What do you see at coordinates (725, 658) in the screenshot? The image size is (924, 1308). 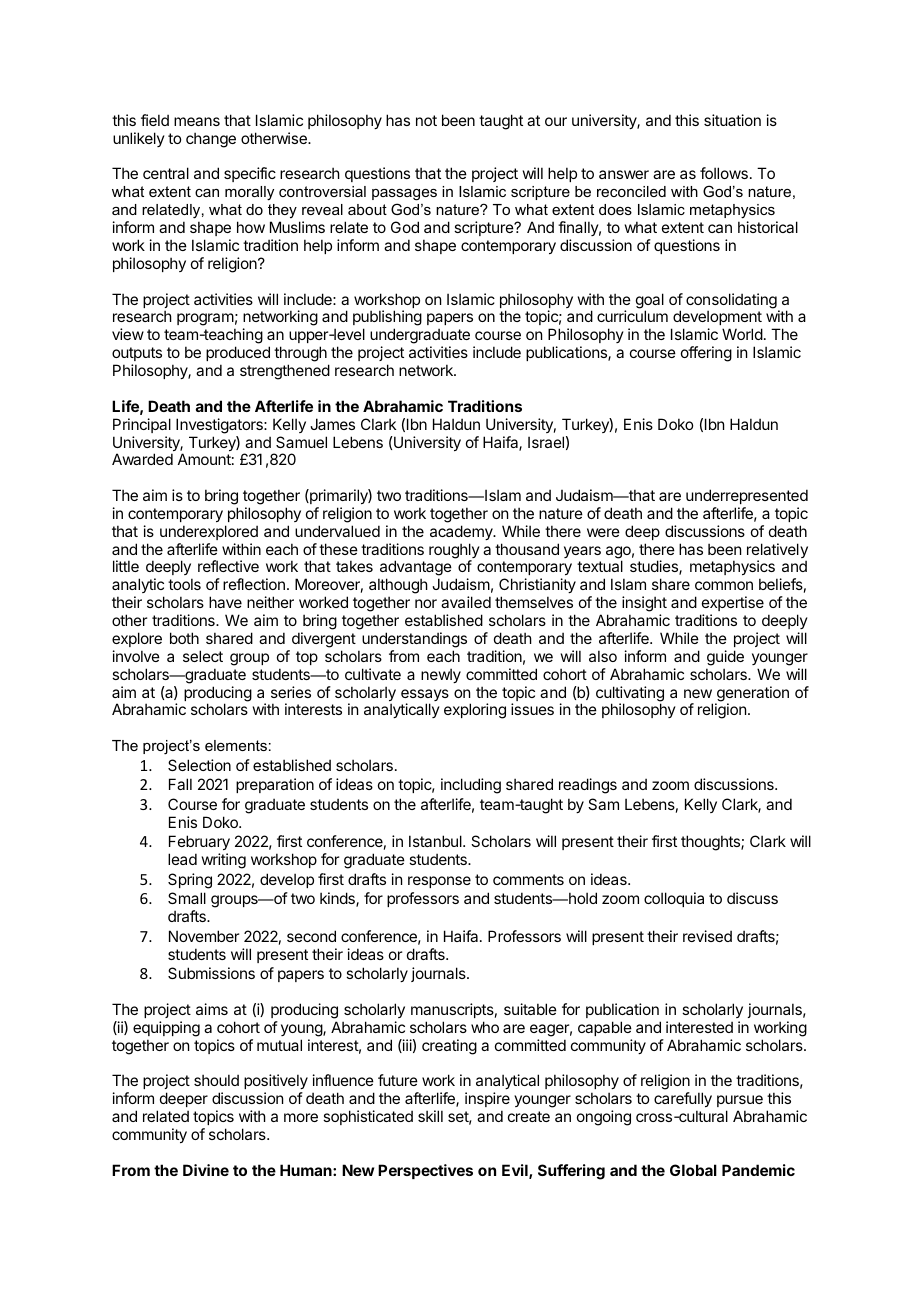 I see `guide` at bounding box center [725, 658].
